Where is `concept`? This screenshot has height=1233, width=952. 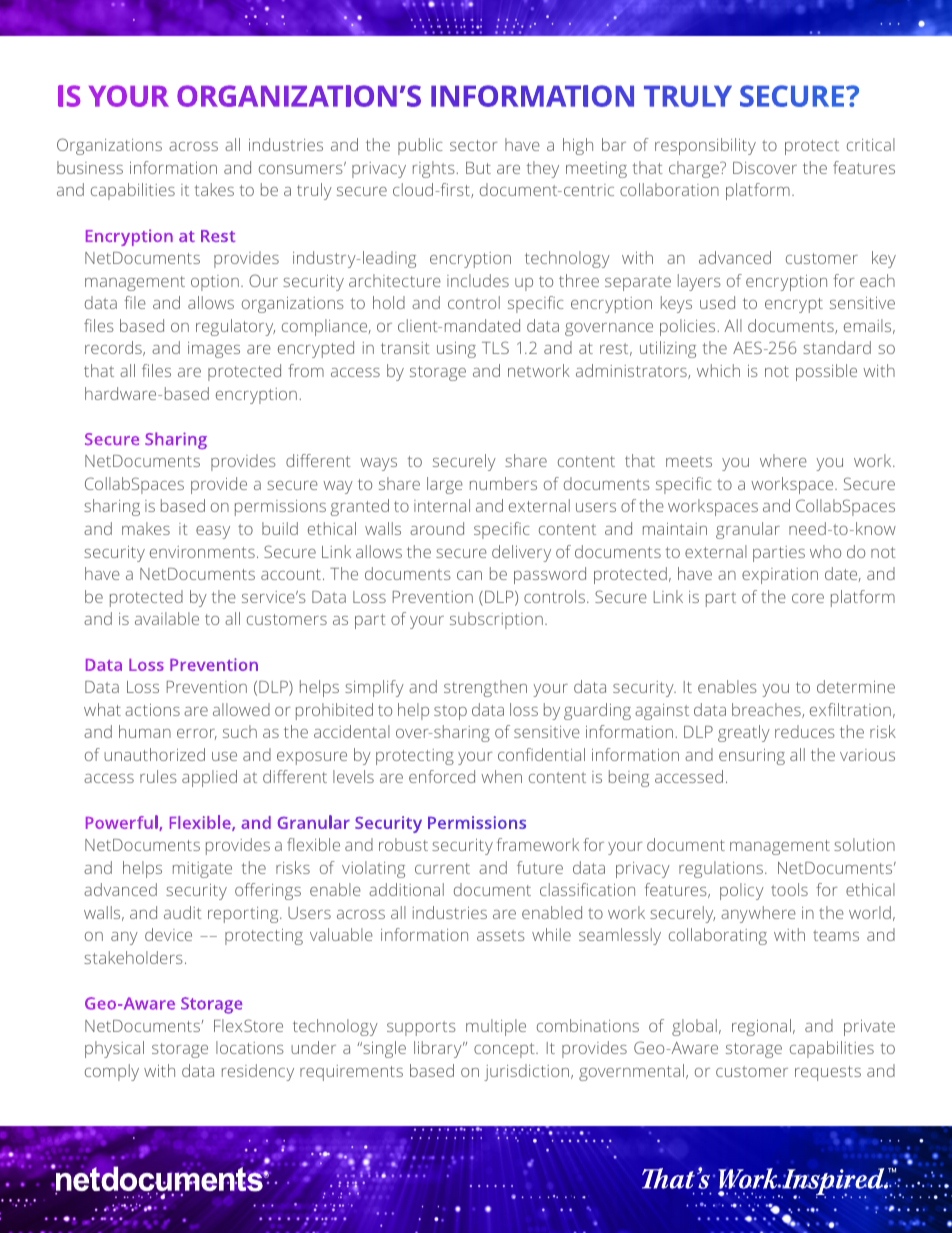 concept is located at coordinates (505, 1050).
